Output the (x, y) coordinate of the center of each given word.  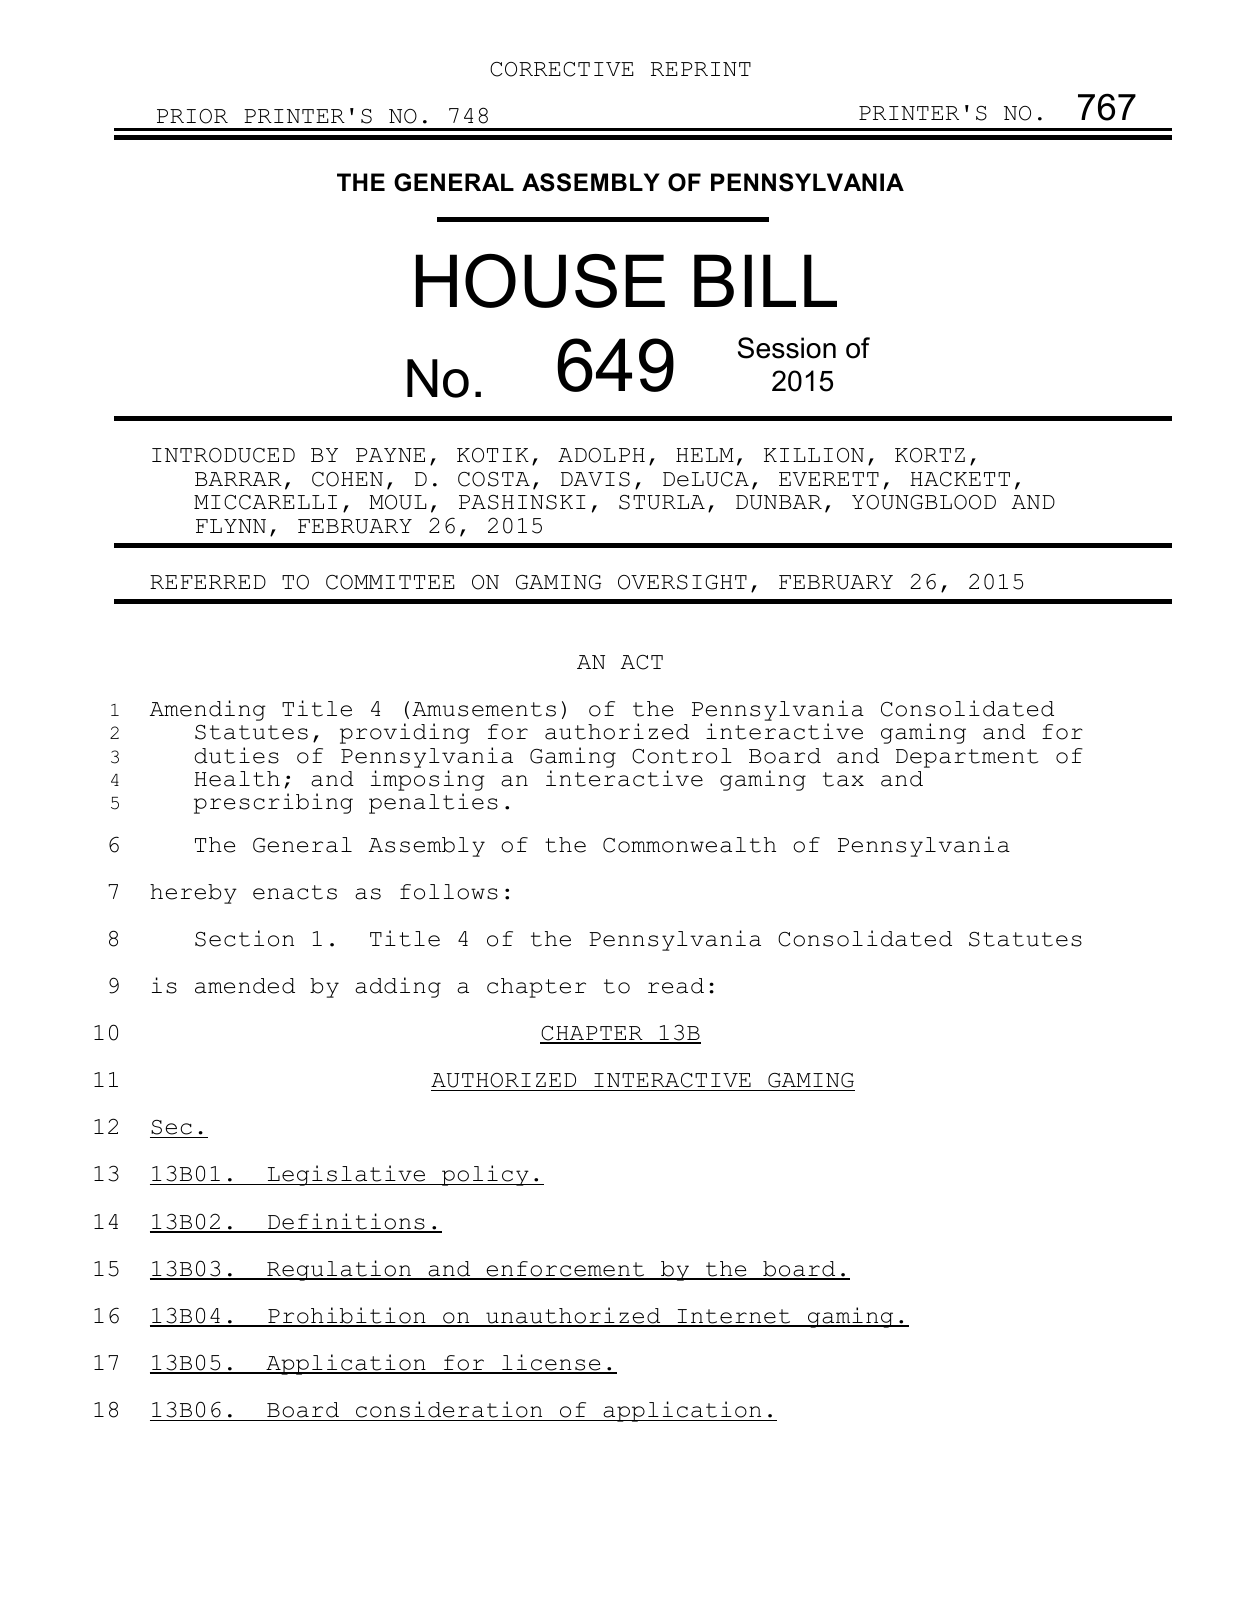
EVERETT (829, 479)
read (676, 986)
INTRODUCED (223, 455)
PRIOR (192, 116)
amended (245, 986)
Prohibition (347, 1316)
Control (682, 756)
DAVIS (595, 479)
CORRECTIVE (562, 69)
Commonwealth (689, 845)
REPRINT (701, 69)
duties (236, 755)
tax (843, 779)
